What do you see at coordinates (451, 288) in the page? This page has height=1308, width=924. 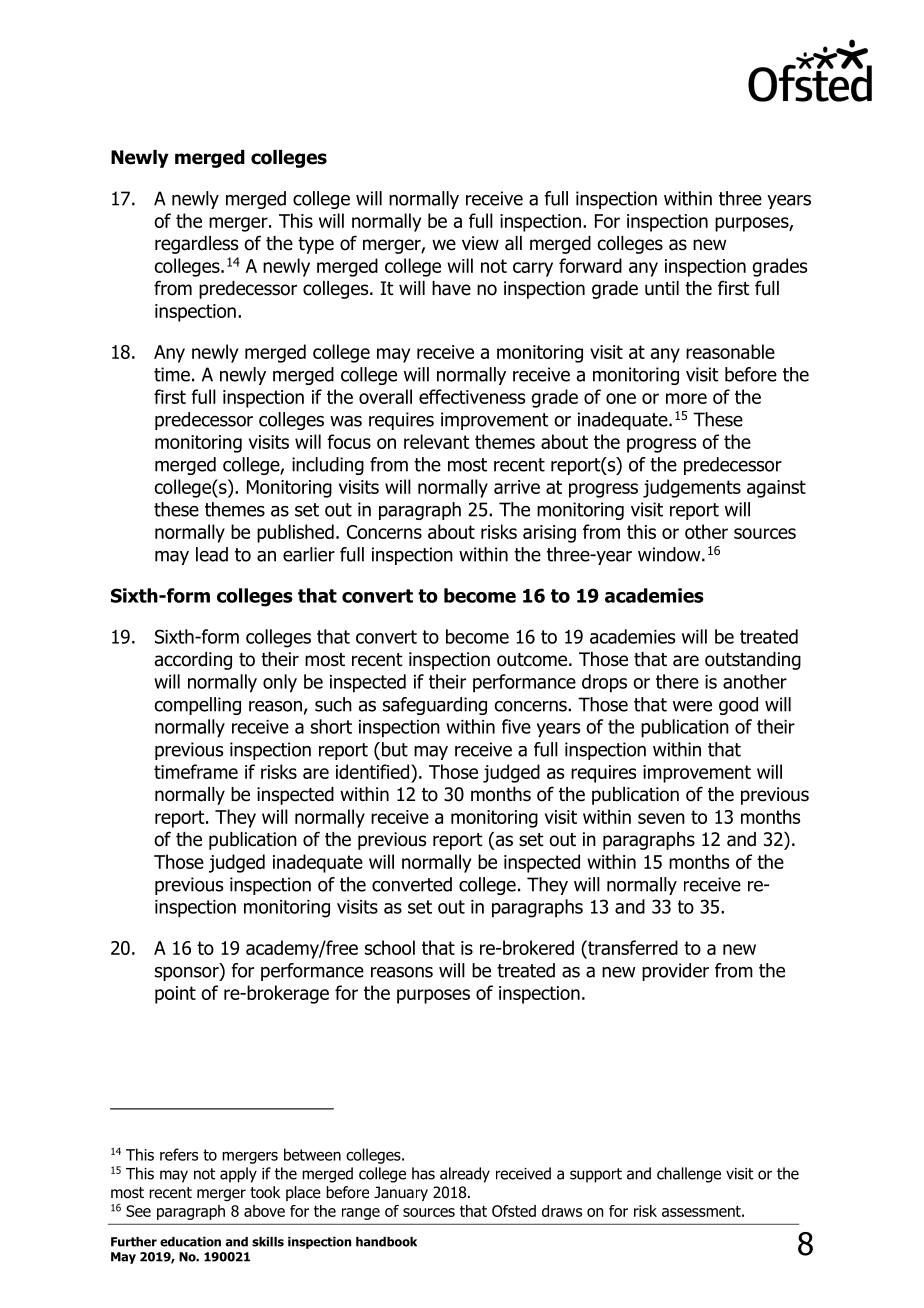 I see `have` at bounding box center [451, 288].
